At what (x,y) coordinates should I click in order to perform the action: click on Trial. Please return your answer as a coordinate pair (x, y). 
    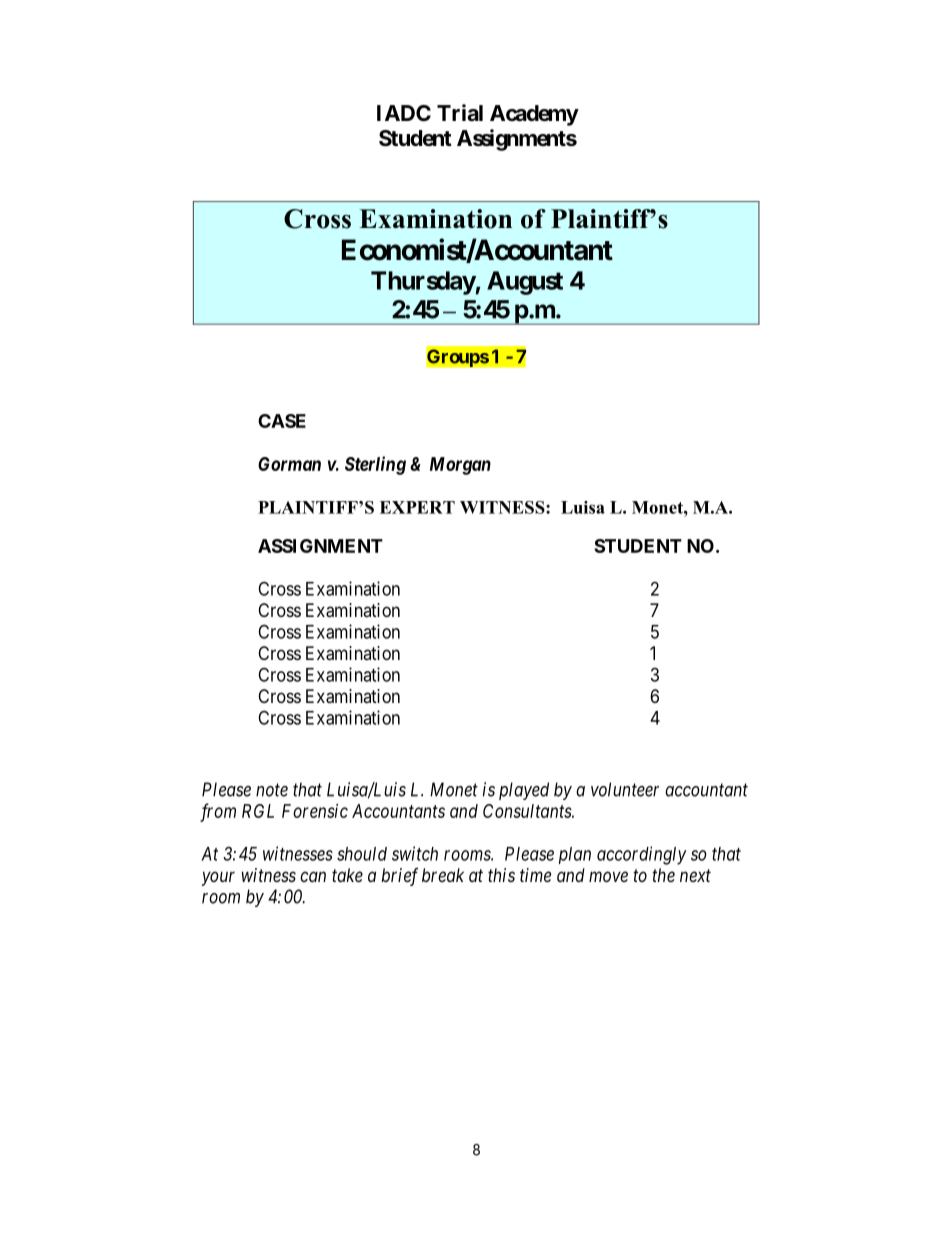
    Looking at the image, I should click on (460, 113).
